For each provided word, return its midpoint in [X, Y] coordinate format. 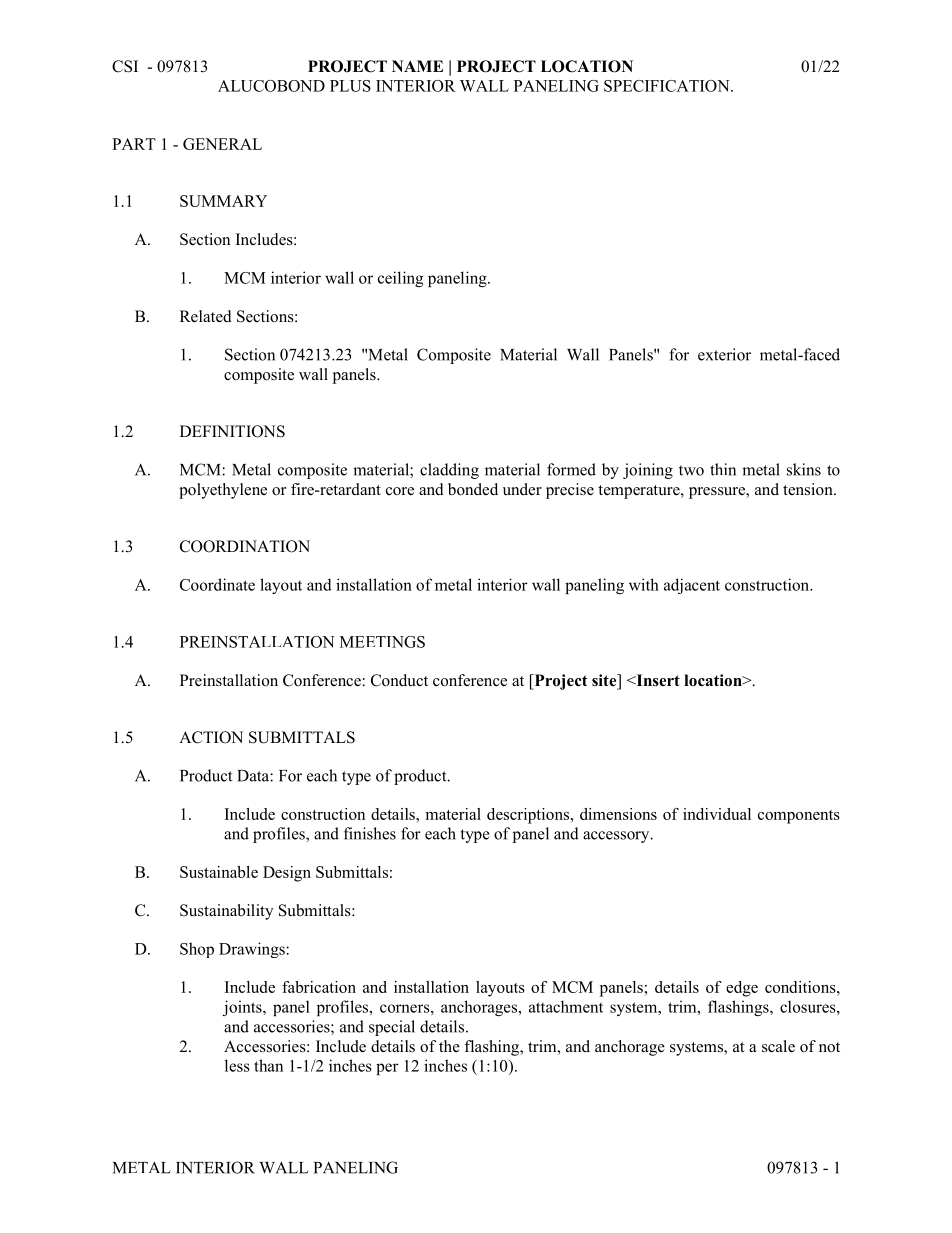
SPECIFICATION [668, 86]
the [449, 1046]
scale [778, 1046]
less [237, 1065]
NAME [417, 66]
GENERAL [222, 144]
